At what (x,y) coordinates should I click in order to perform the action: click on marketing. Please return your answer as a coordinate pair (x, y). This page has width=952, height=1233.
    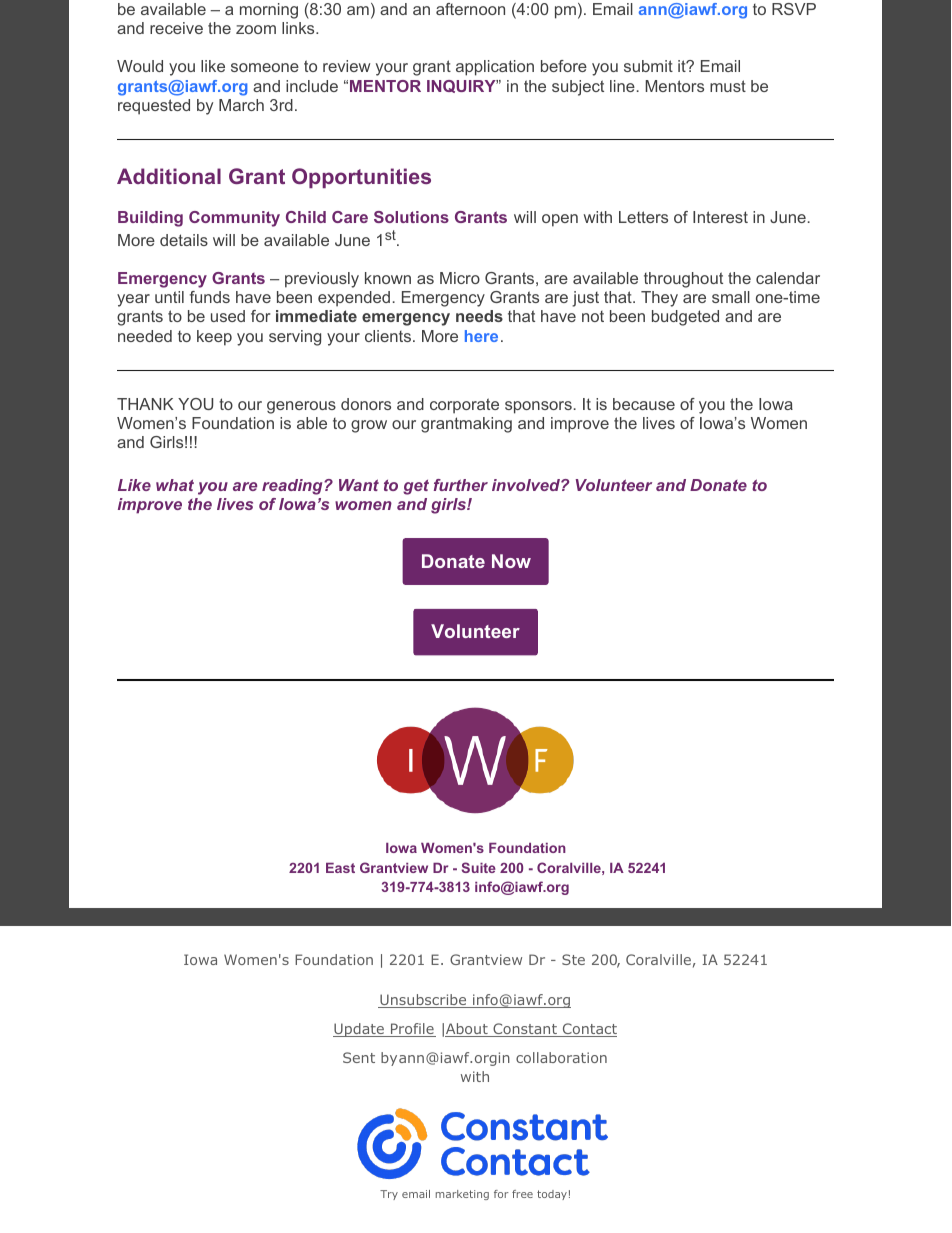
    Looking at the image, I should click on (462, 1195).
